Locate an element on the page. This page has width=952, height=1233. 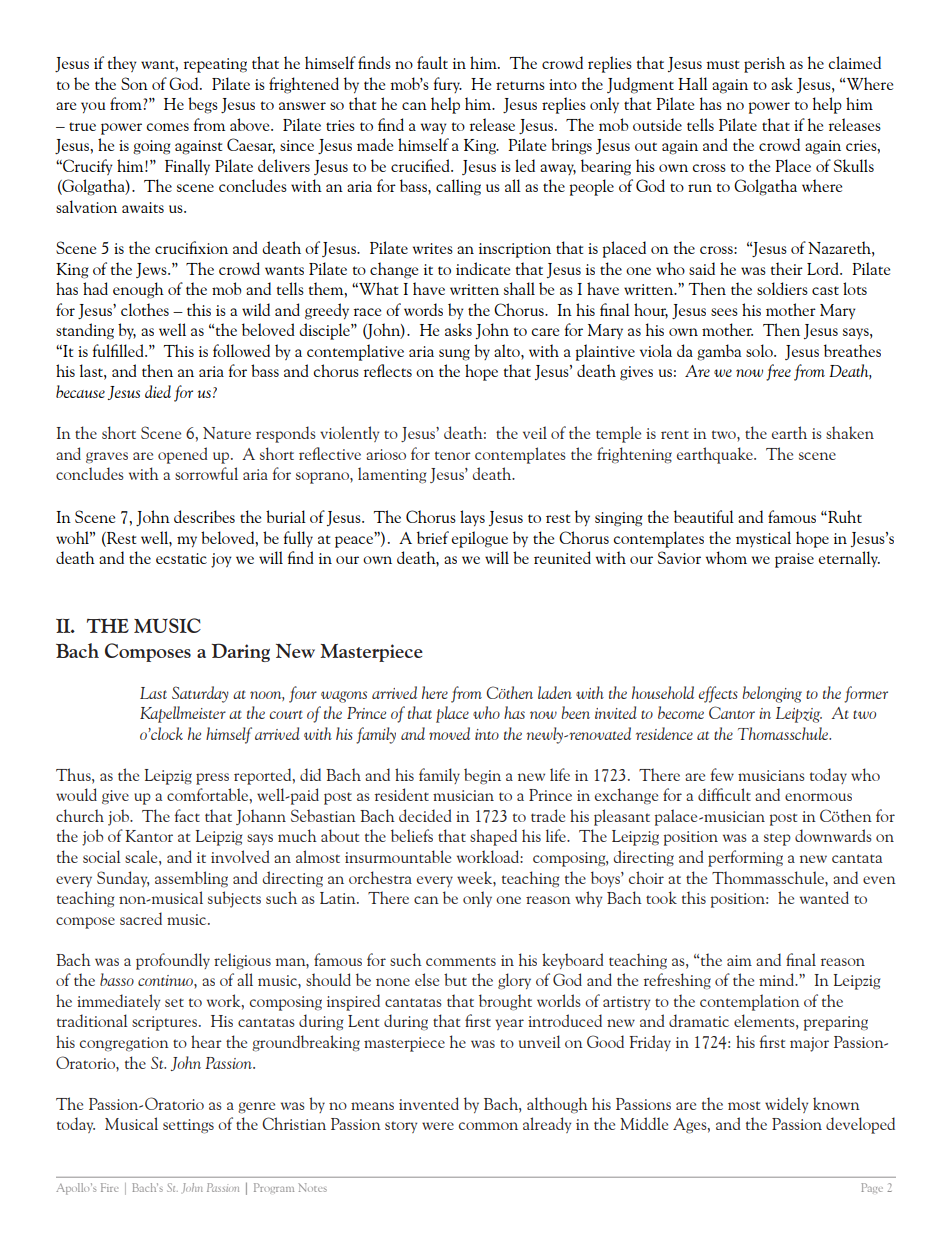
begs is located at coordinates (203, 105).
